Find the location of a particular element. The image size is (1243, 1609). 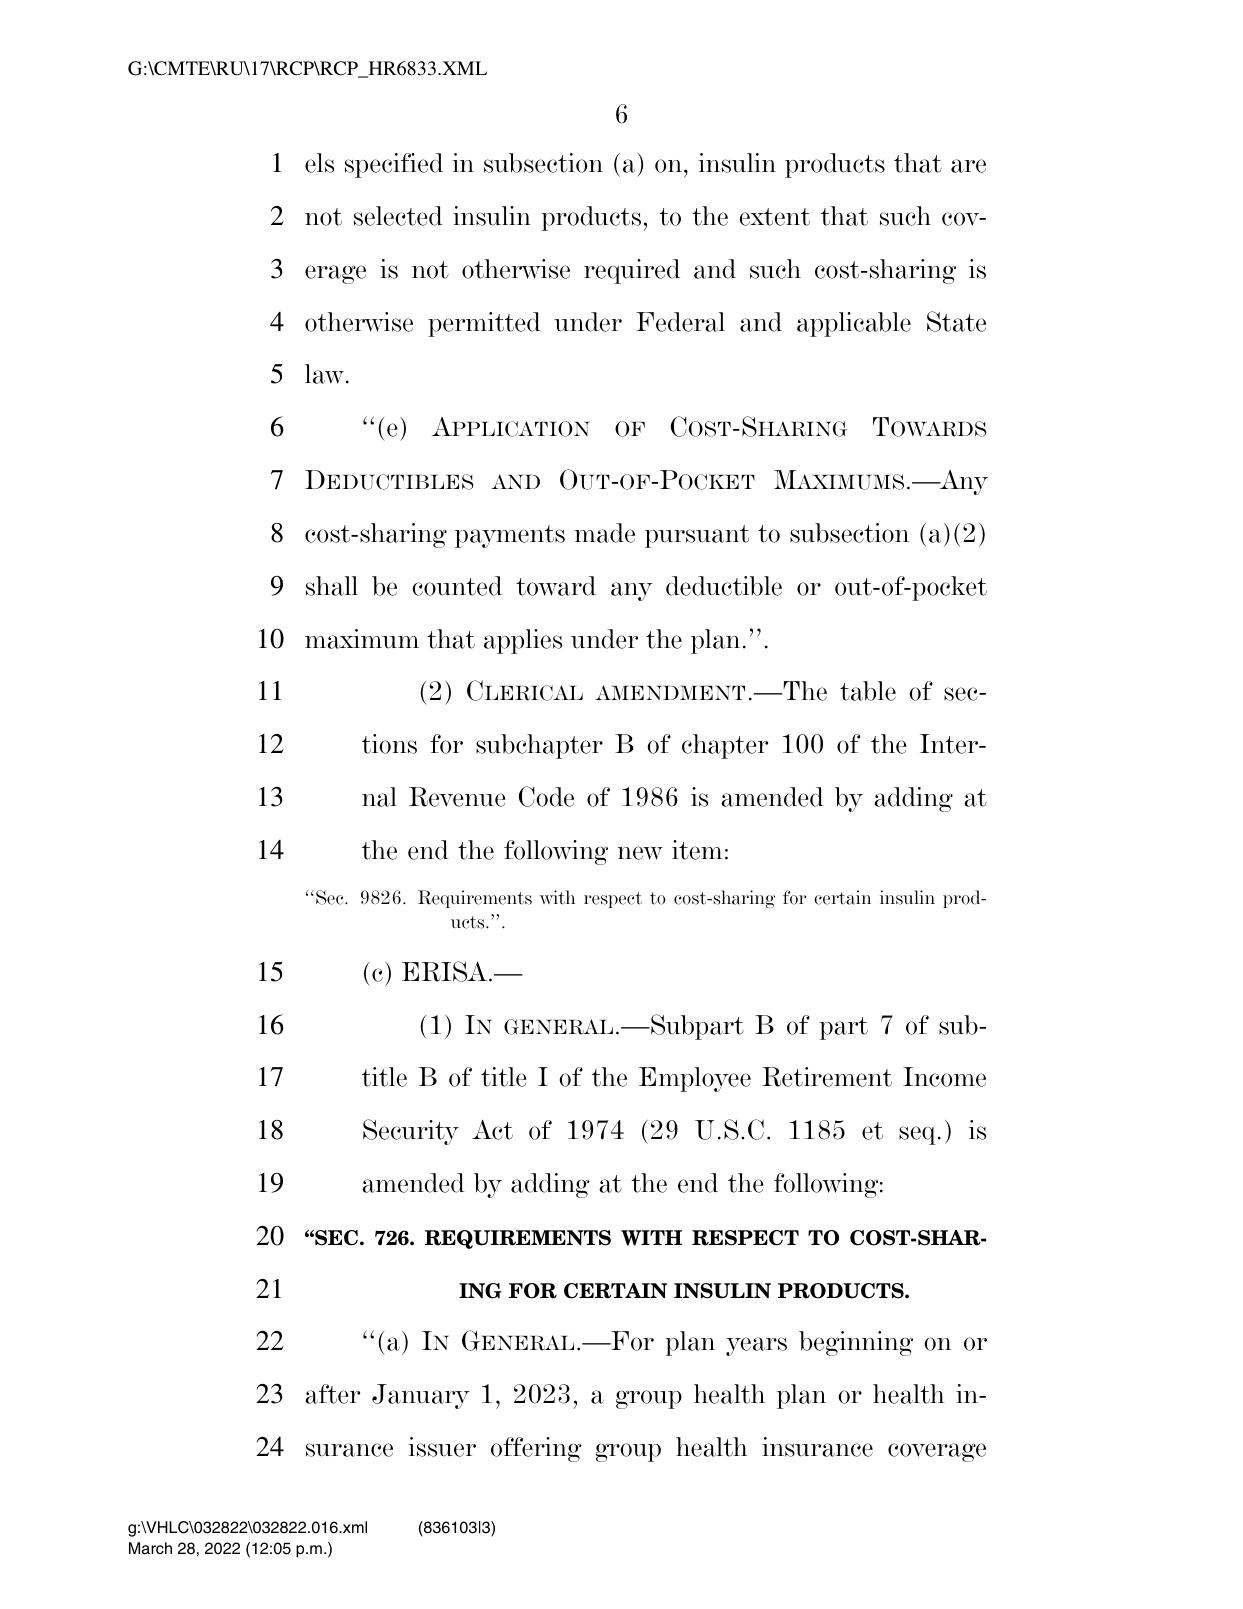

extent is located at coordinates (775, 217).
